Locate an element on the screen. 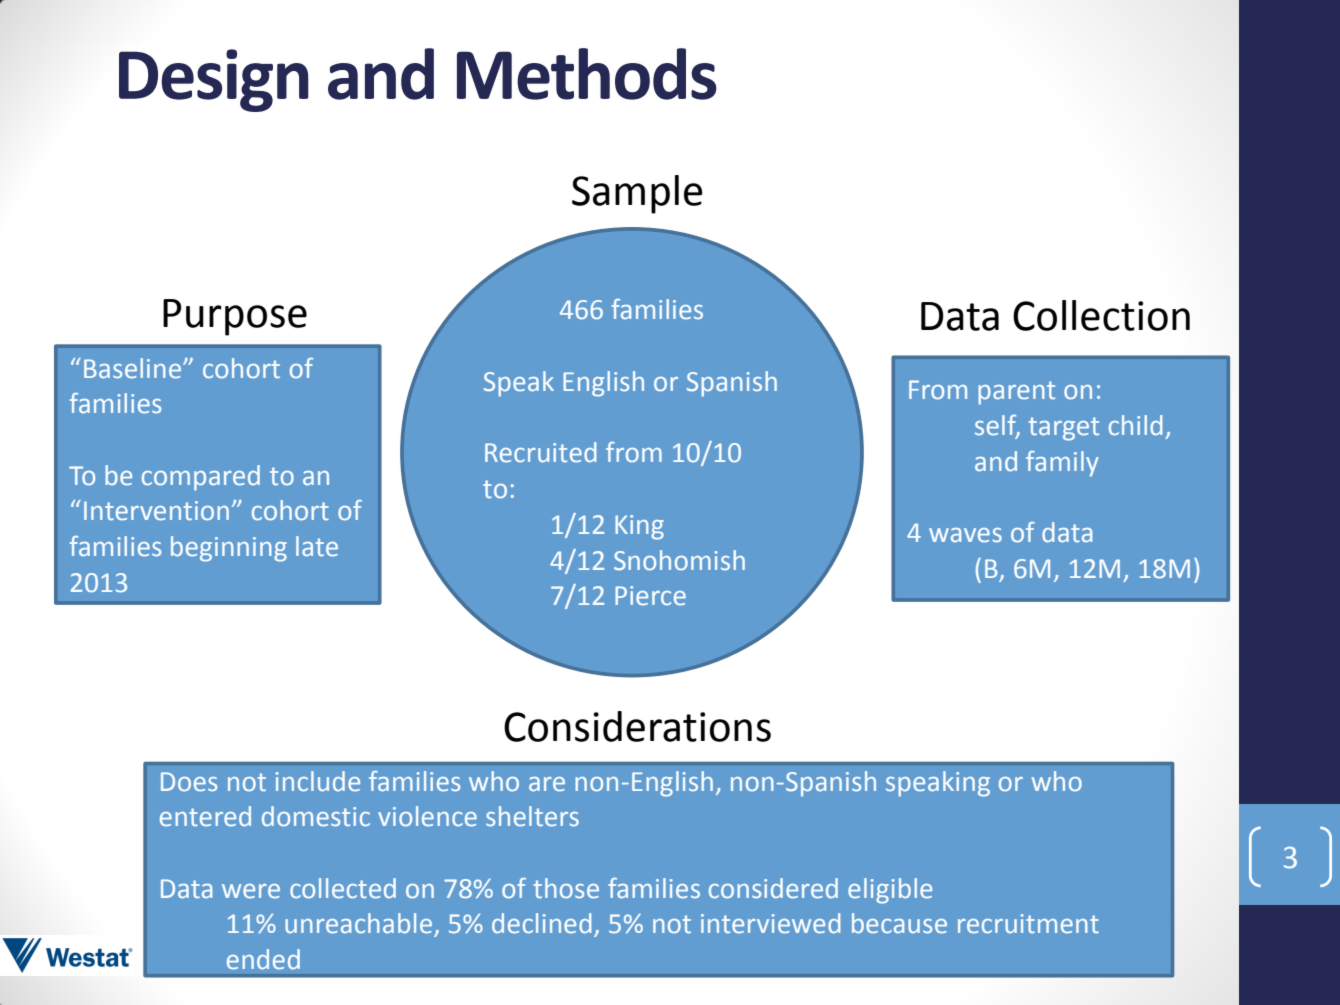  Baseline is located at coordinates (134, 368).
